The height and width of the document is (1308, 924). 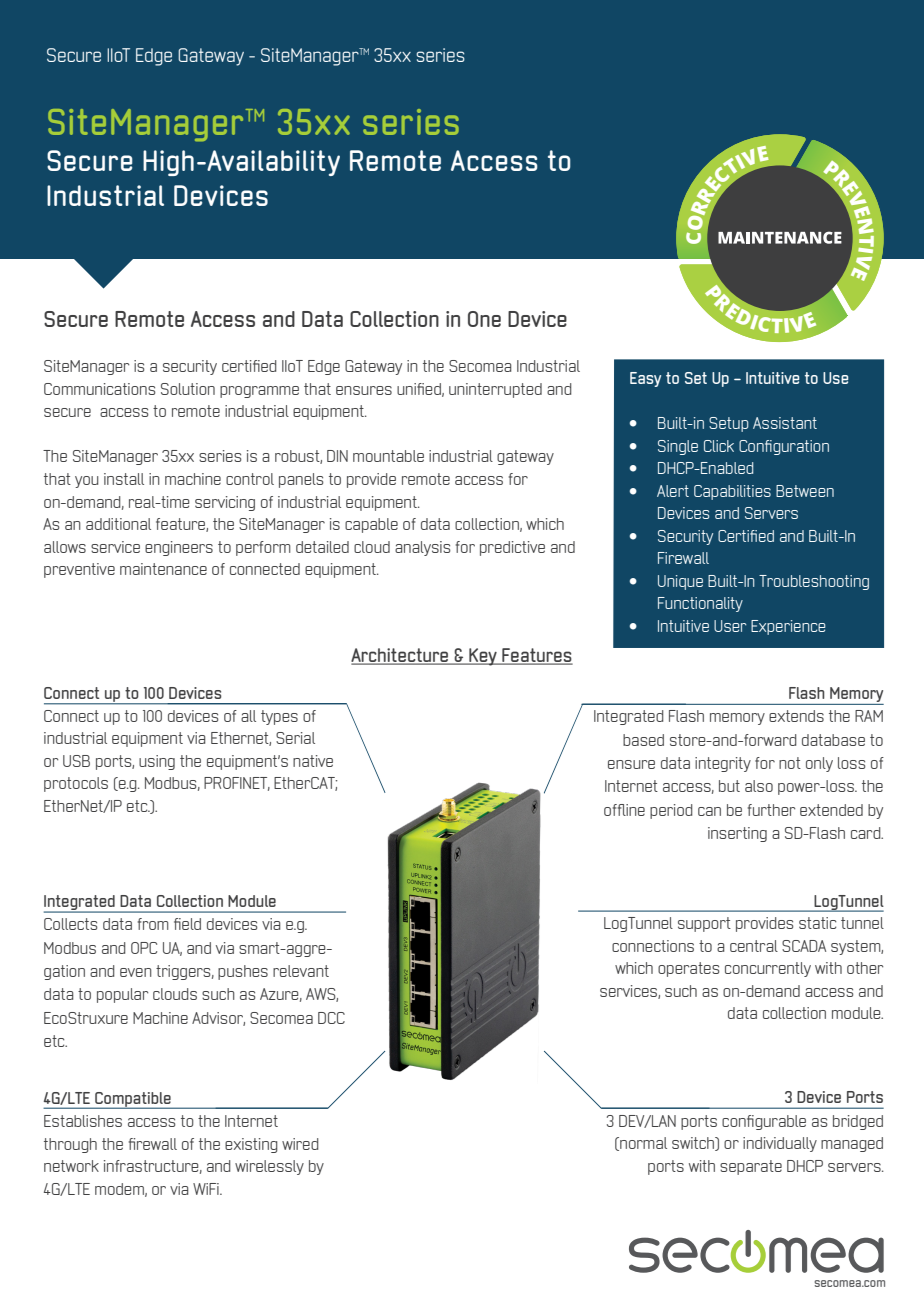 I want to click on inserting, so click(x=737, y=834).
